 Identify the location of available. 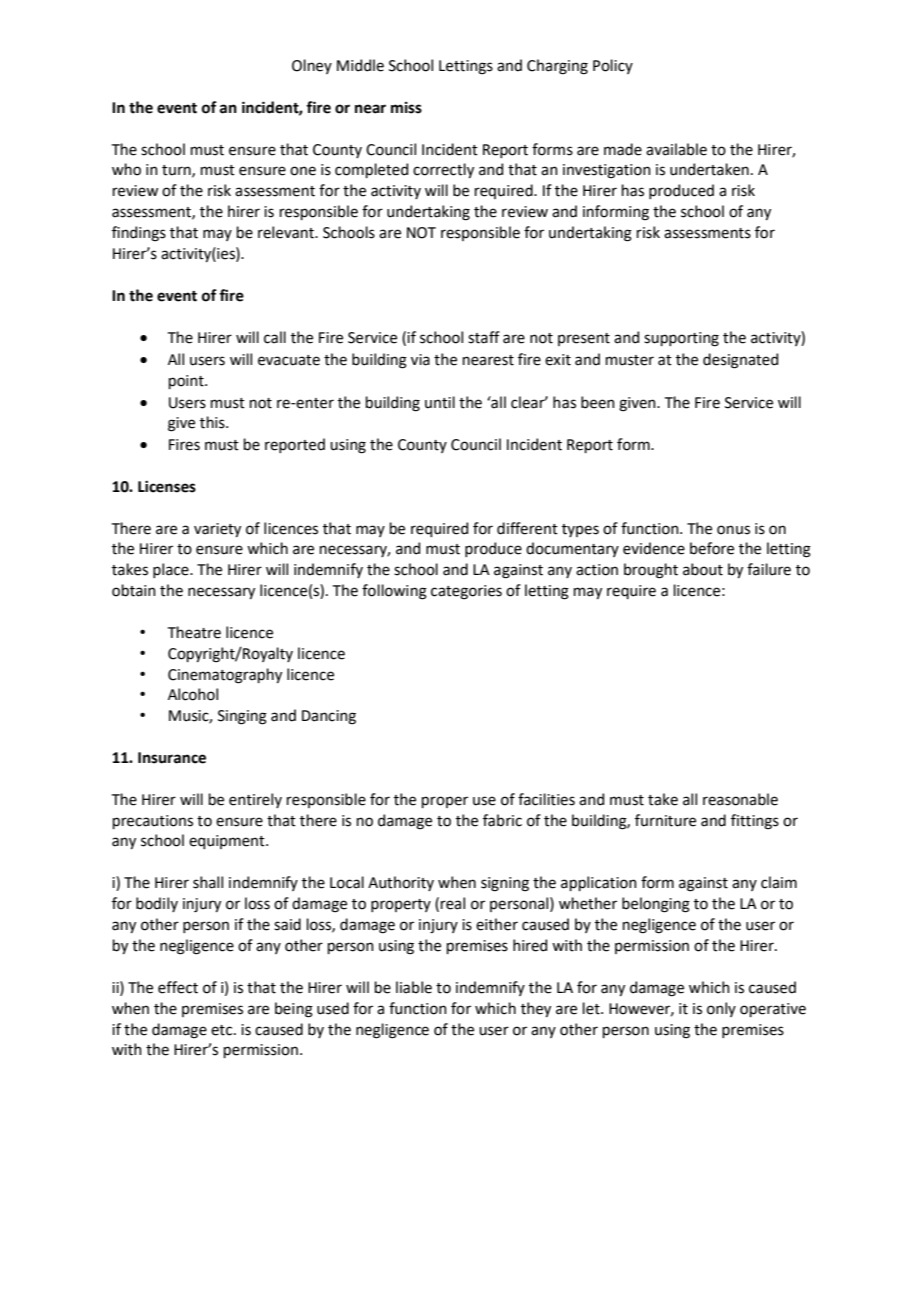
(676, 149).
